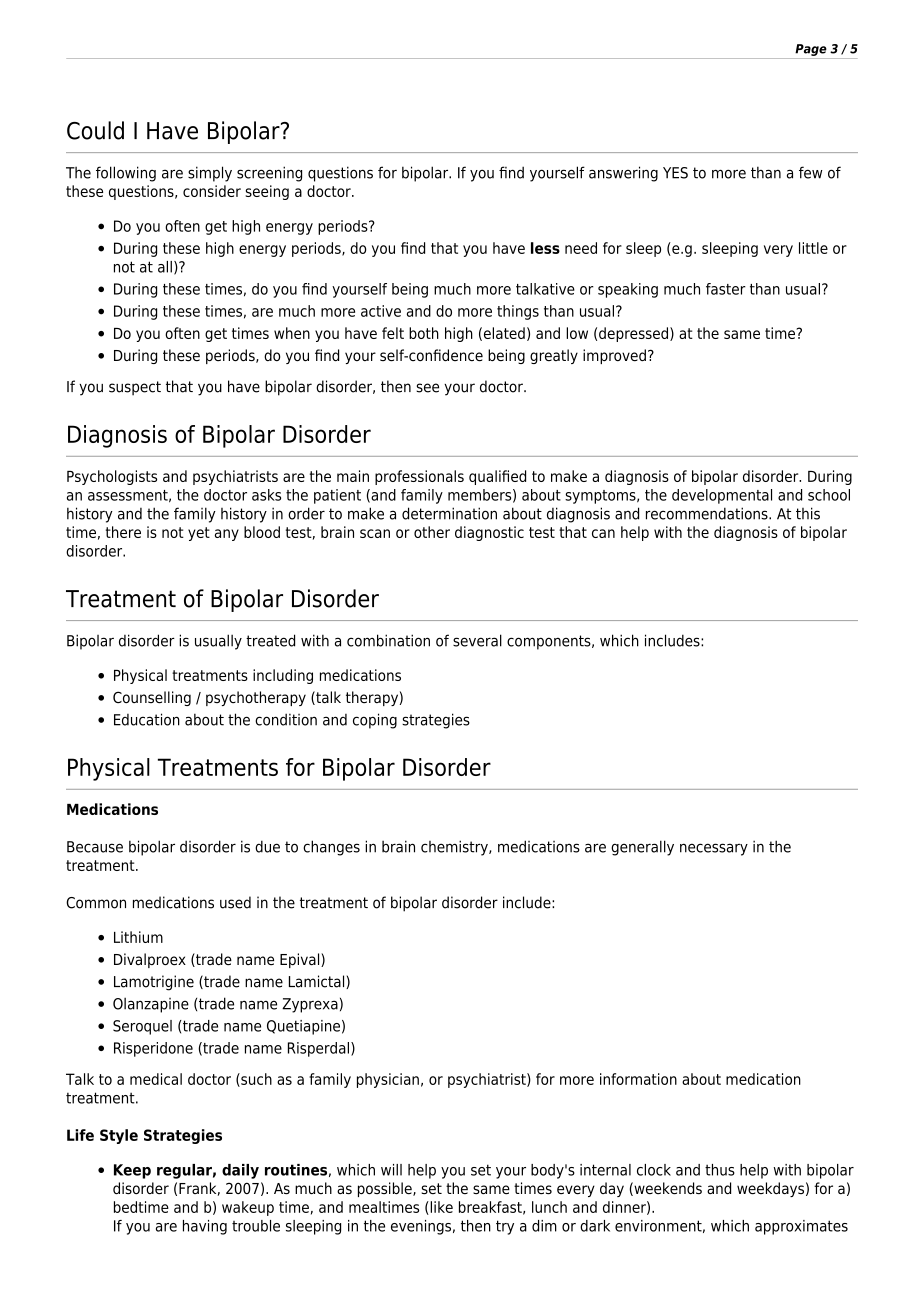  Describe the element at coordinates (708, 513) in the screenshot. I see `recommendations` at that location.
